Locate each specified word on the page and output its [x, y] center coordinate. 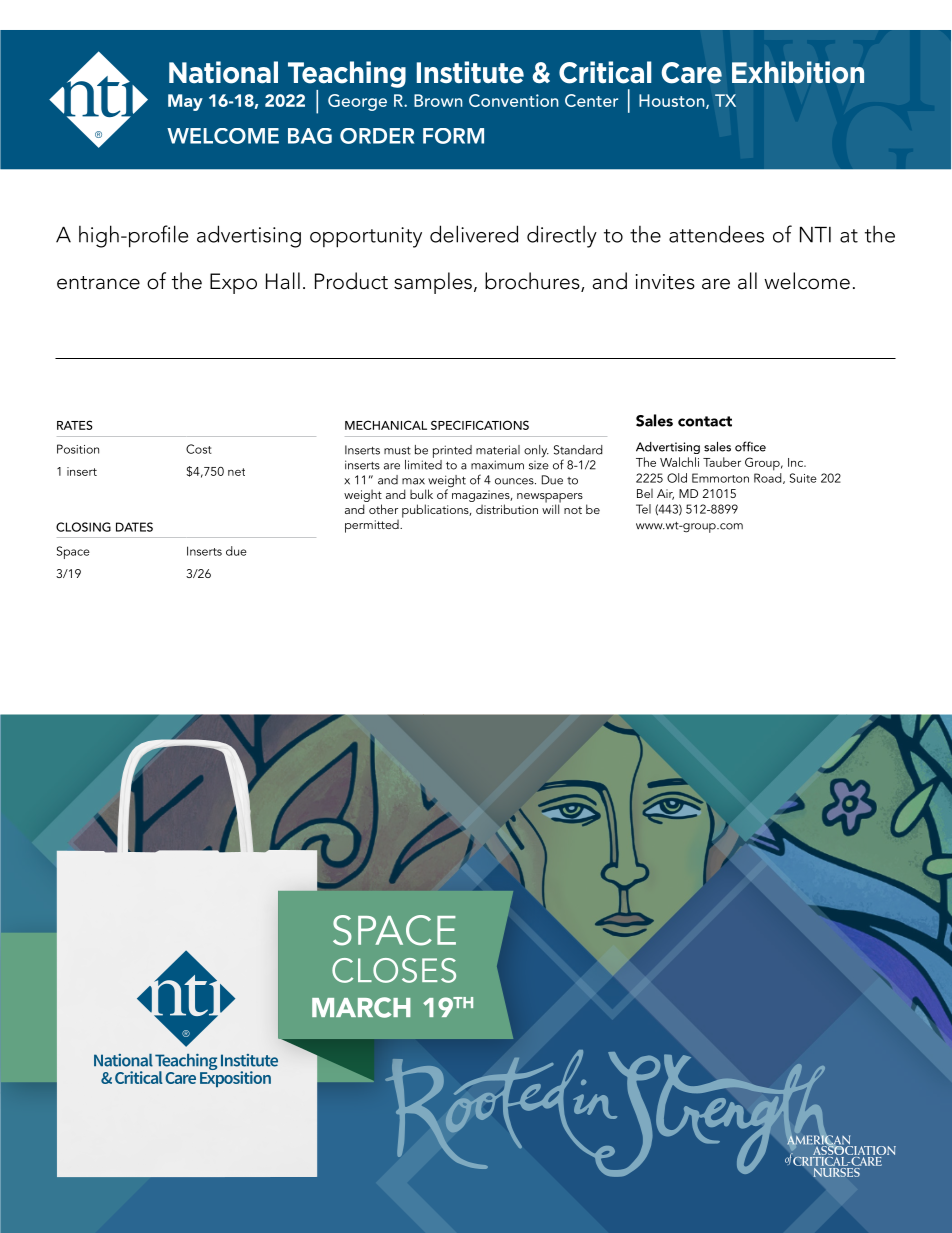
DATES [134, 527]
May [185, 102]
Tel [643, 509]
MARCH [361, 1007]
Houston [673, 101]
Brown [438, 100]
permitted [373, 526]
